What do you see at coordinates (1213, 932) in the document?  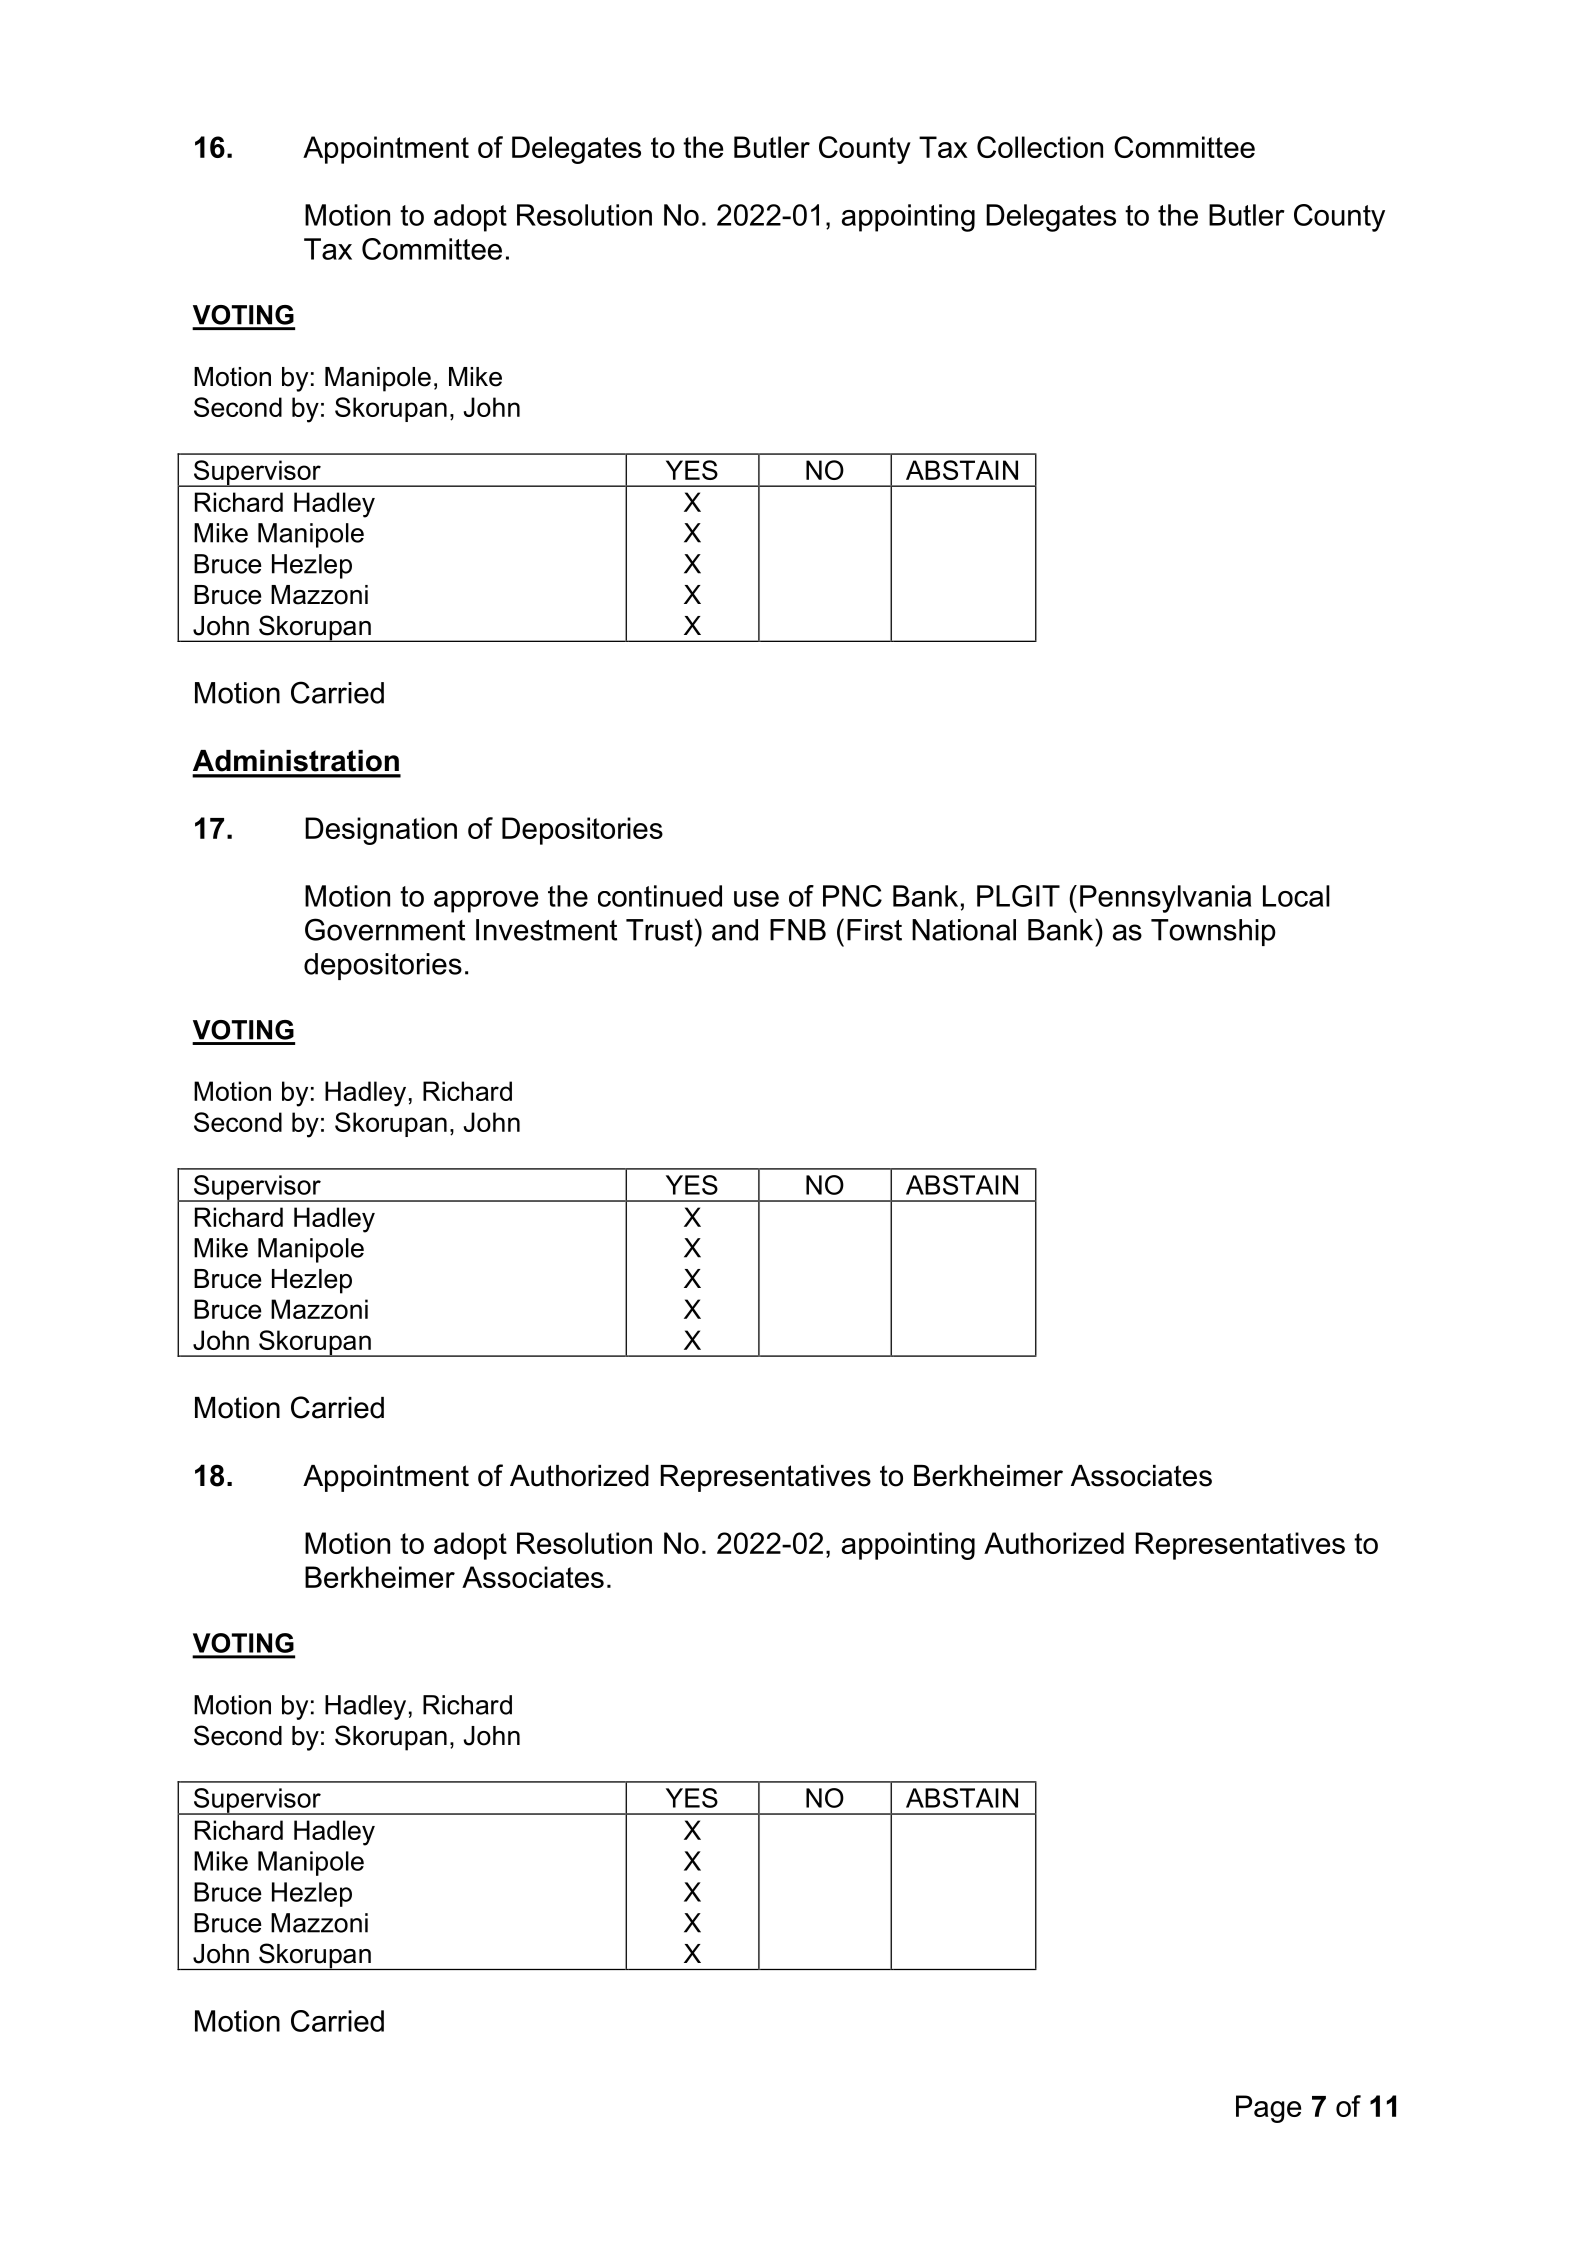 I see `Township` at bounding box center [1213, 932].
